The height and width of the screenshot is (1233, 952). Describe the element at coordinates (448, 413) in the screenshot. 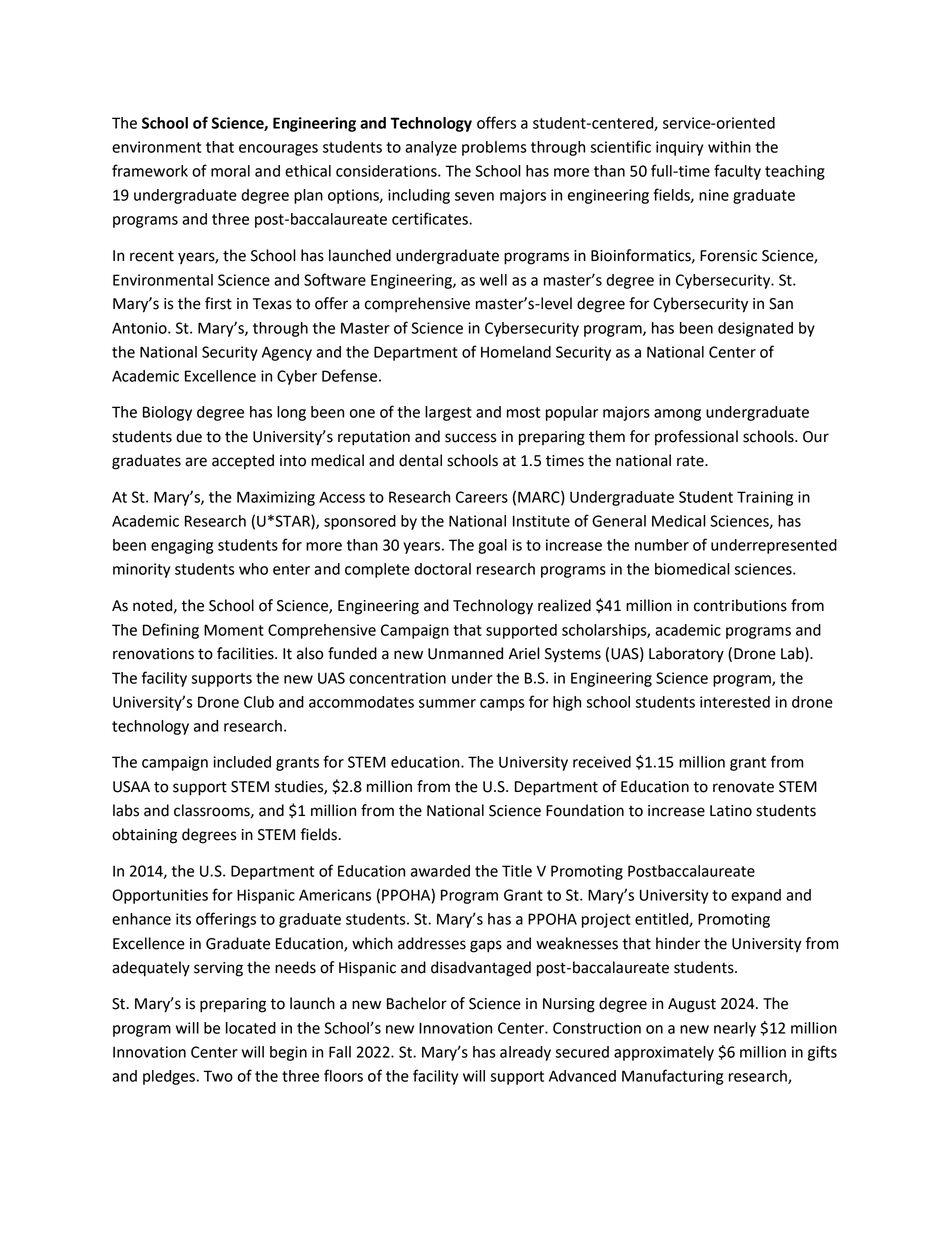

I see `largest` at that location.
